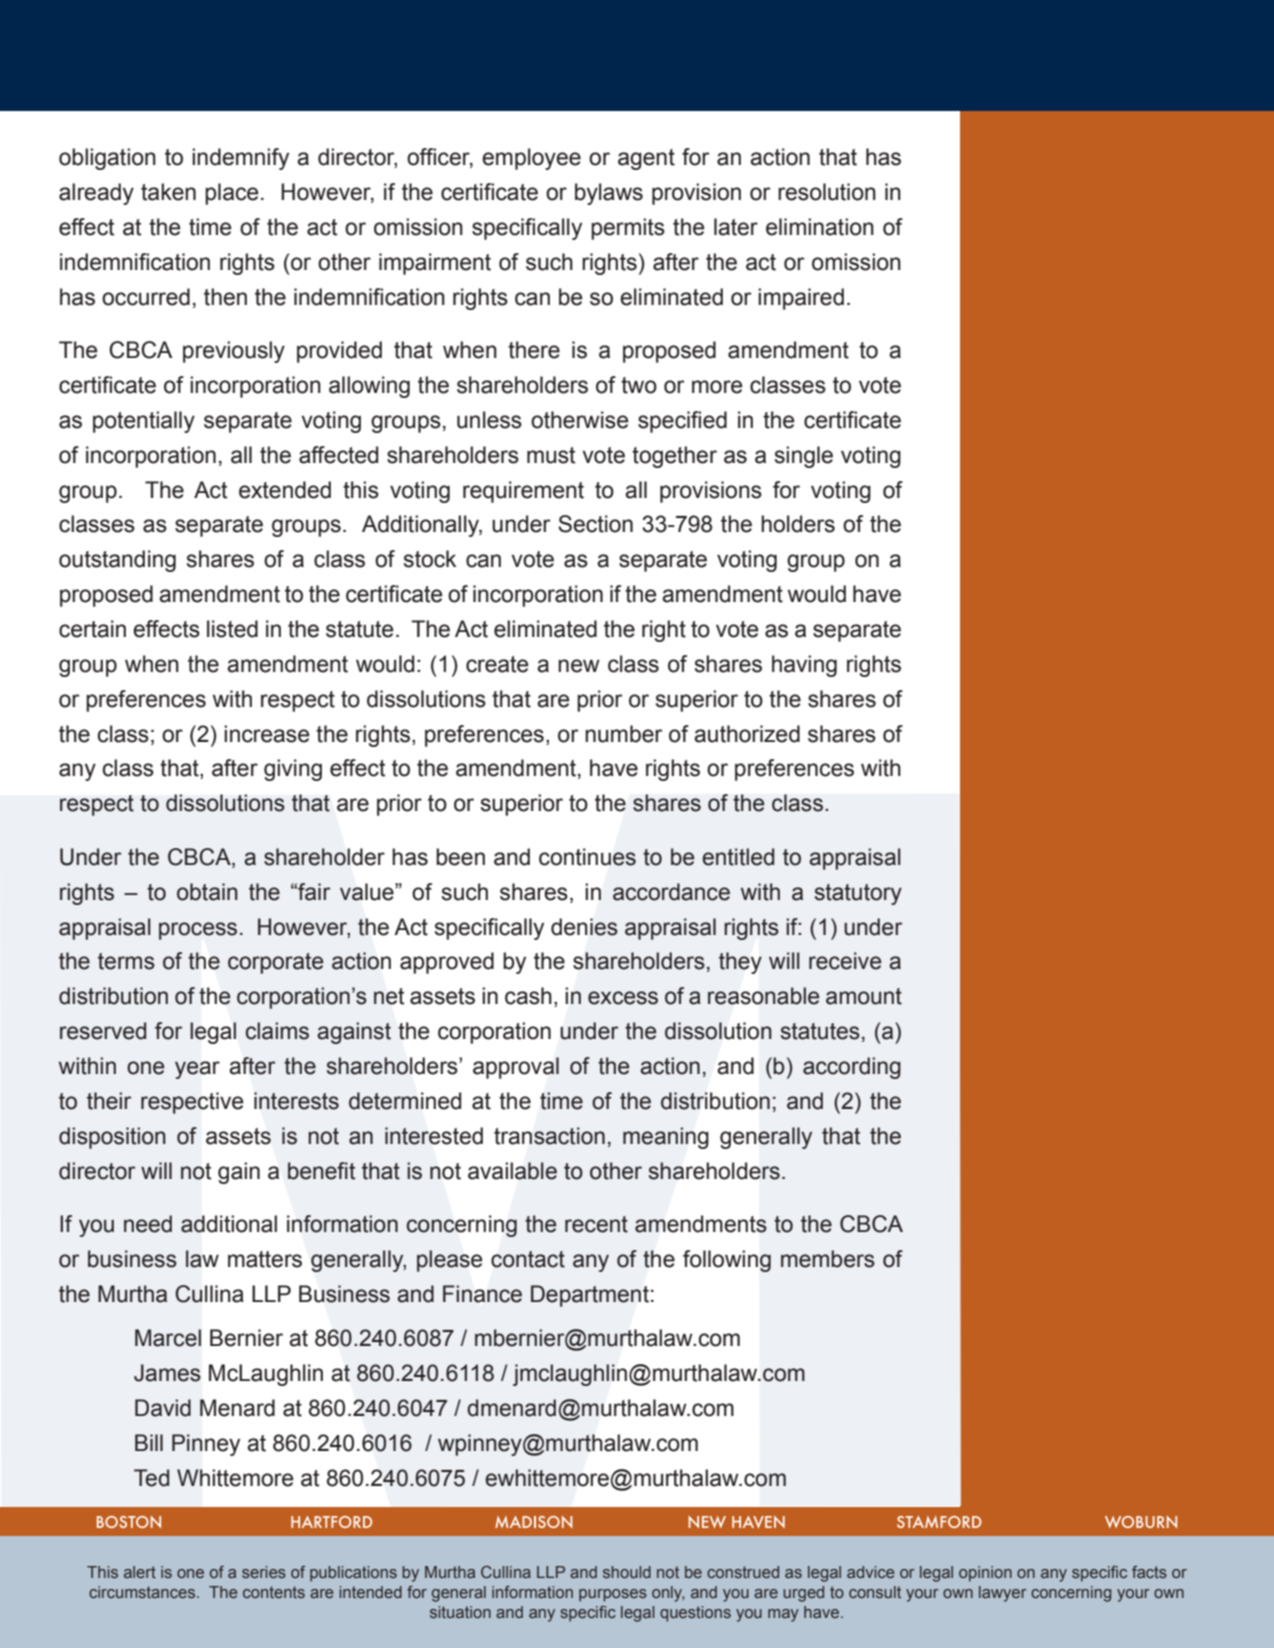 Image resolution: width=1274 pixels, height=1648 pixels. I want to click on series, so click(264, 1572).
